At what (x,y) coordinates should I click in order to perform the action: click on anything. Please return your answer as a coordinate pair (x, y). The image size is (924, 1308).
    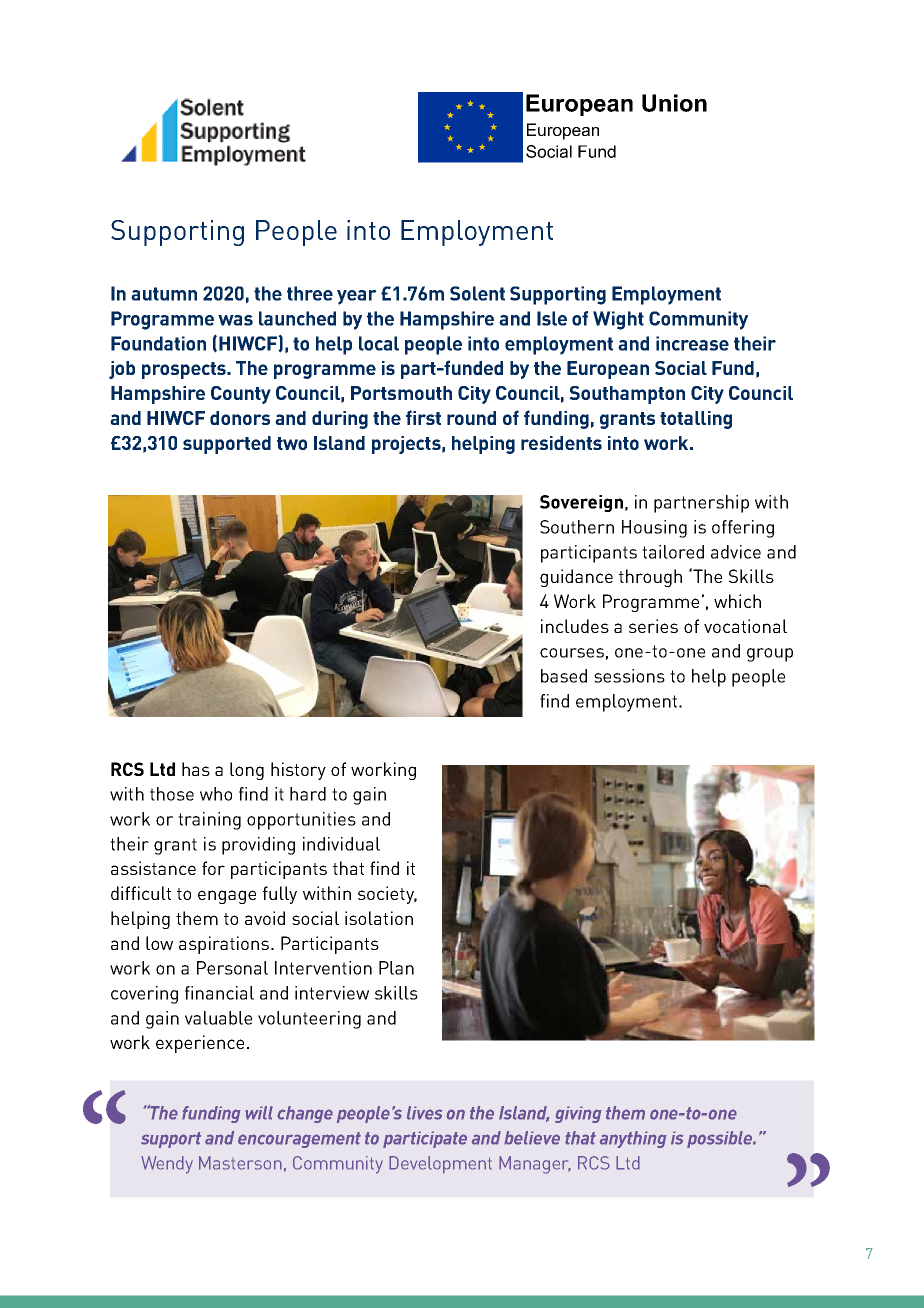
    Looking at the image, I should click on (633, 1139).
